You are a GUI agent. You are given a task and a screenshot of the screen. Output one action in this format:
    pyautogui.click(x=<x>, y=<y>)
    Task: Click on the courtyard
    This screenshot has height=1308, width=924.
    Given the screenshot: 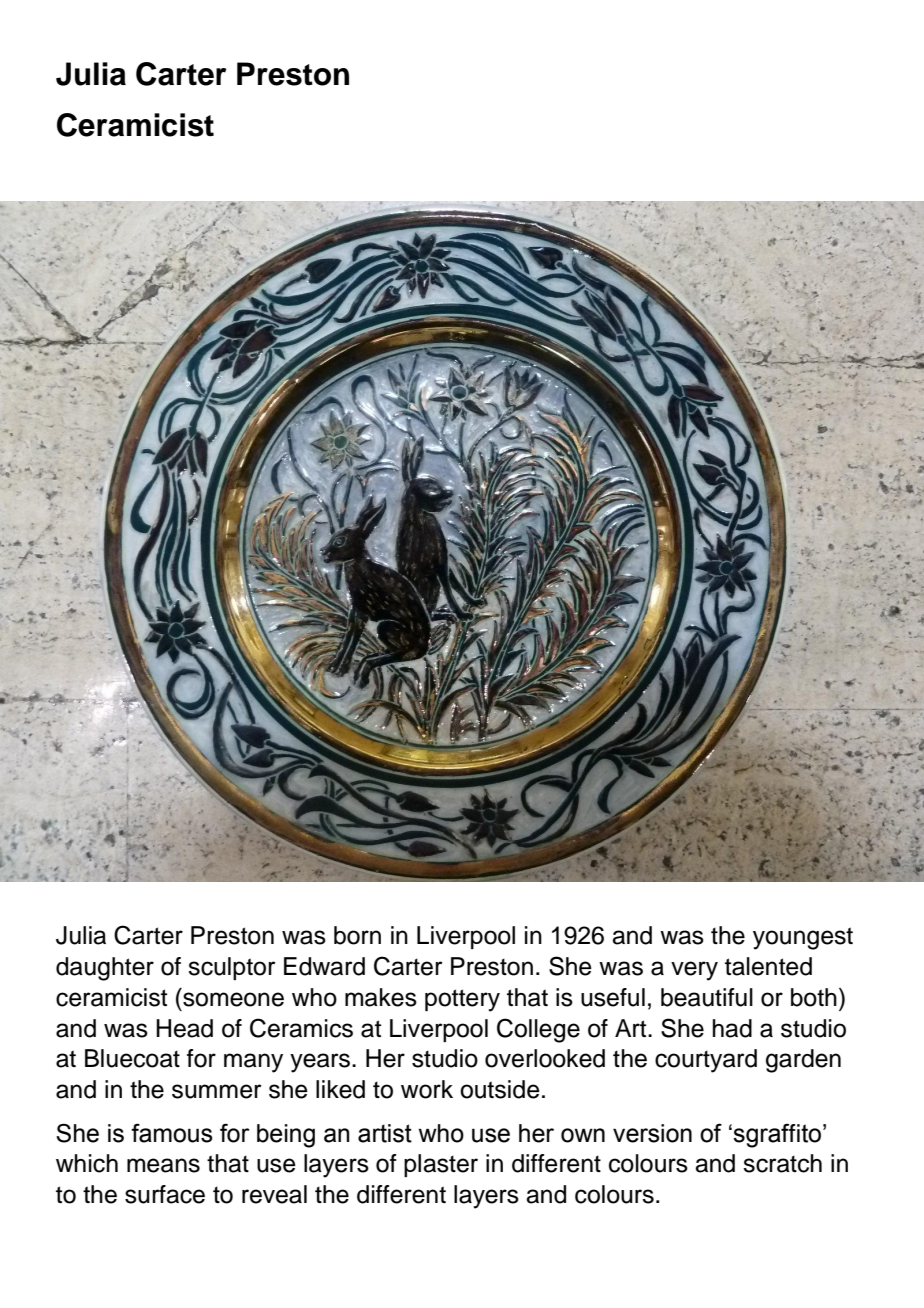 What is the action you would take?
    pyautogui.click(x=706, y=1061)
